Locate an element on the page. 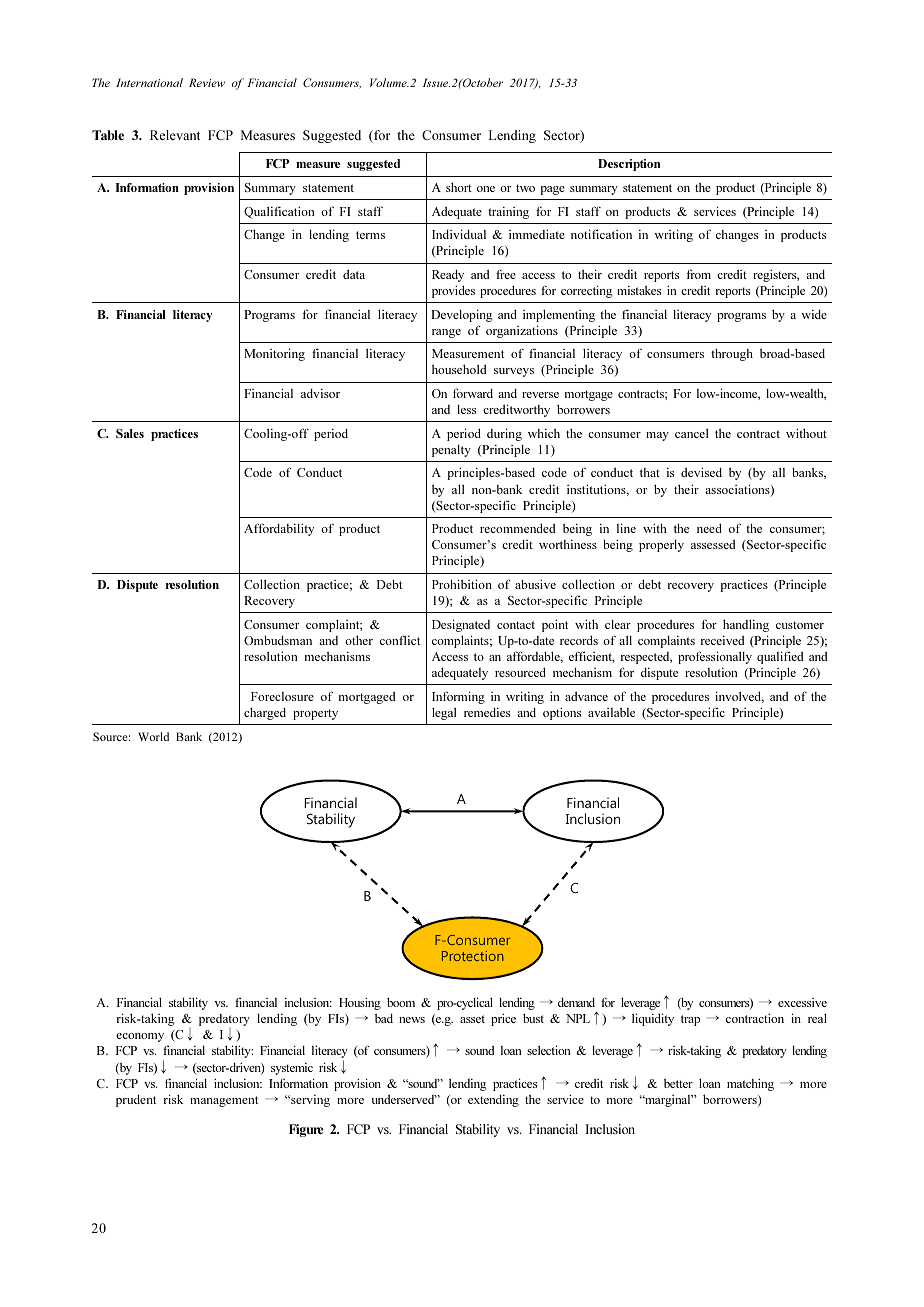 This page has width=924, height=1307. Description is located at coordinates (629, 165).
